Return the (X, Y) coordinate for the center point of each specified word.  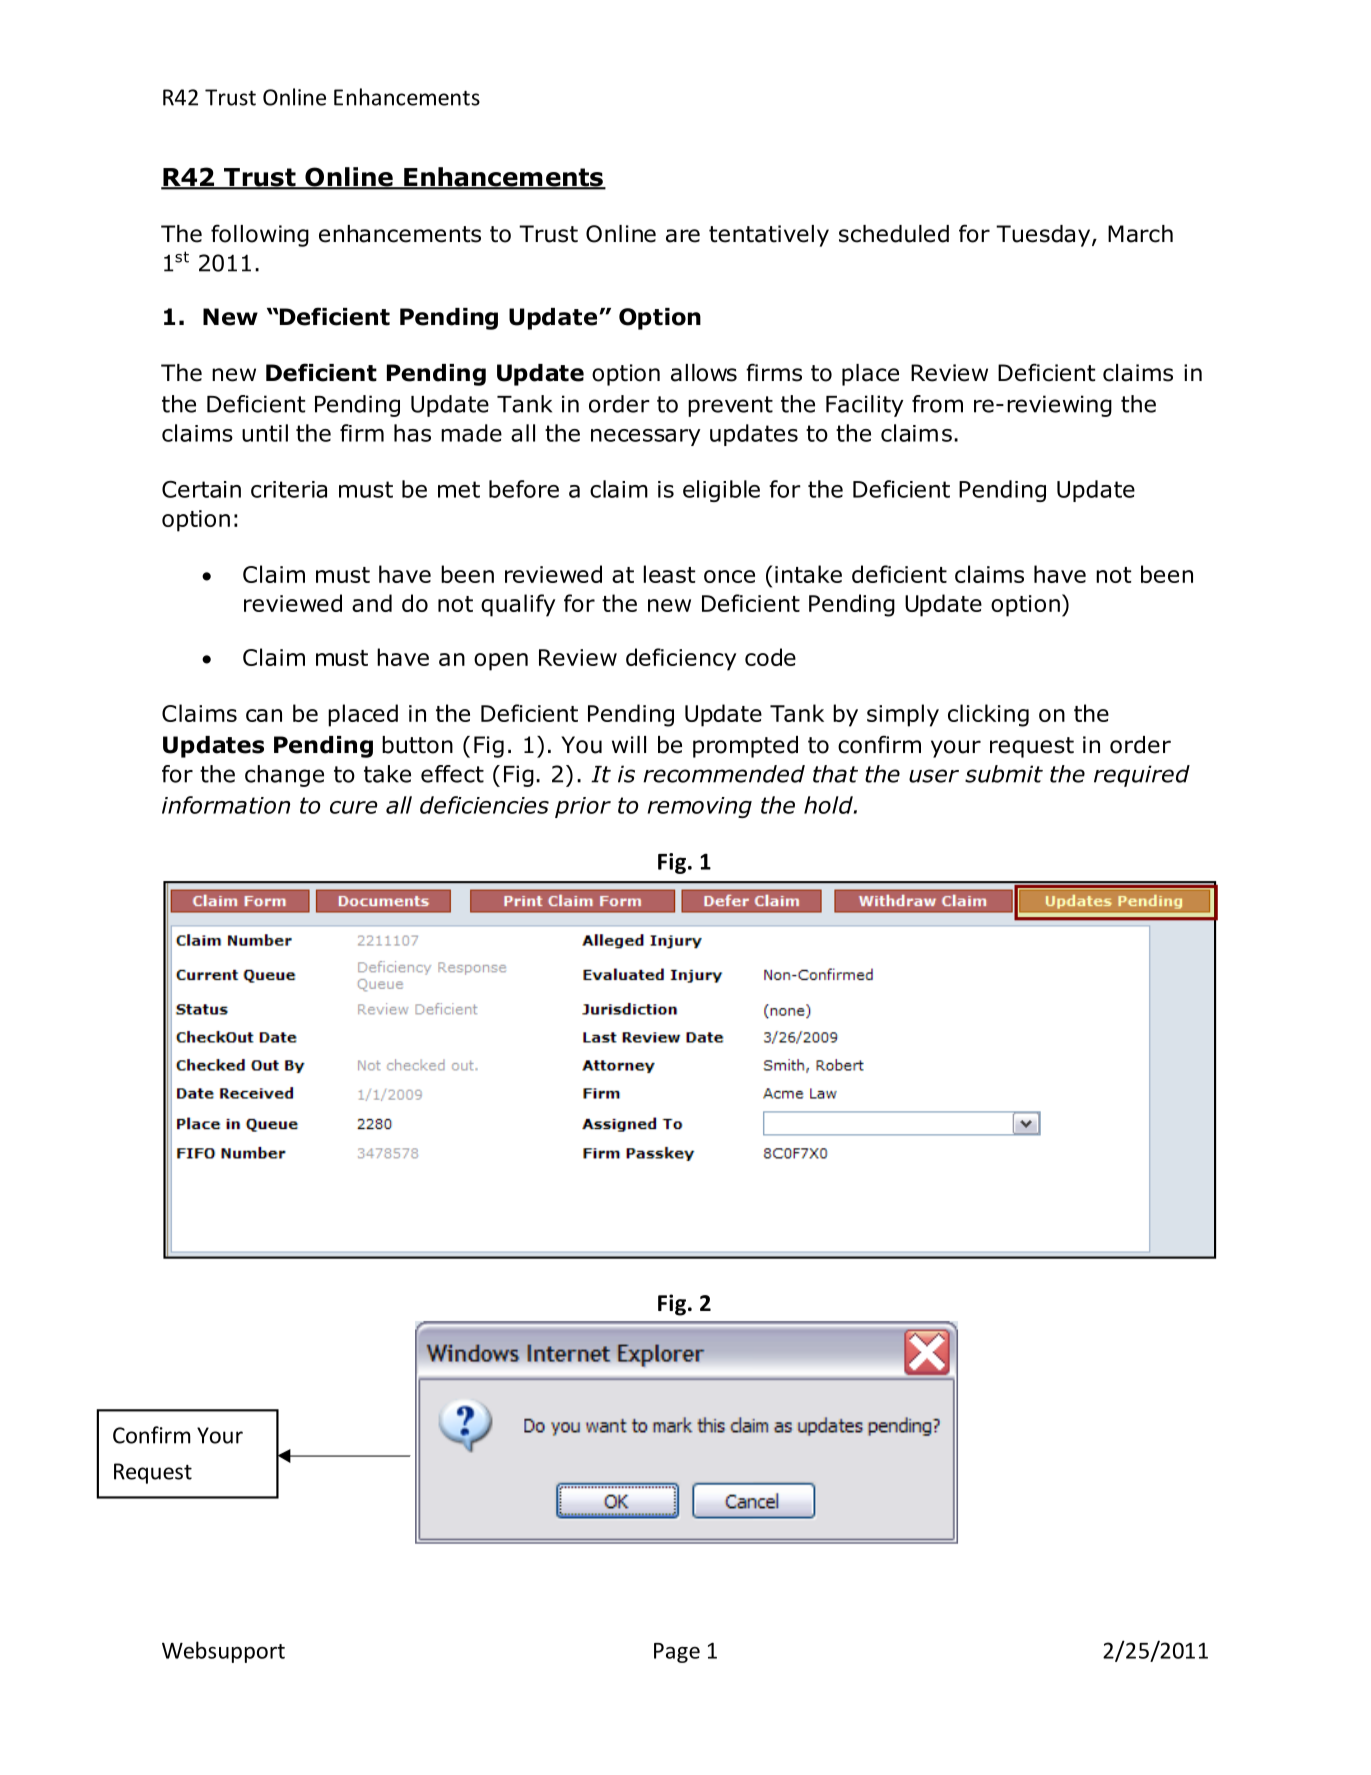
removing (700, 807)
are (683, 236)
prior (583, 807)
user (934, 776)
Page (677, 1653)
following (260, 235)
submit (1004, 774)
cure (353, 807)
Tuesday (1044, 236)
